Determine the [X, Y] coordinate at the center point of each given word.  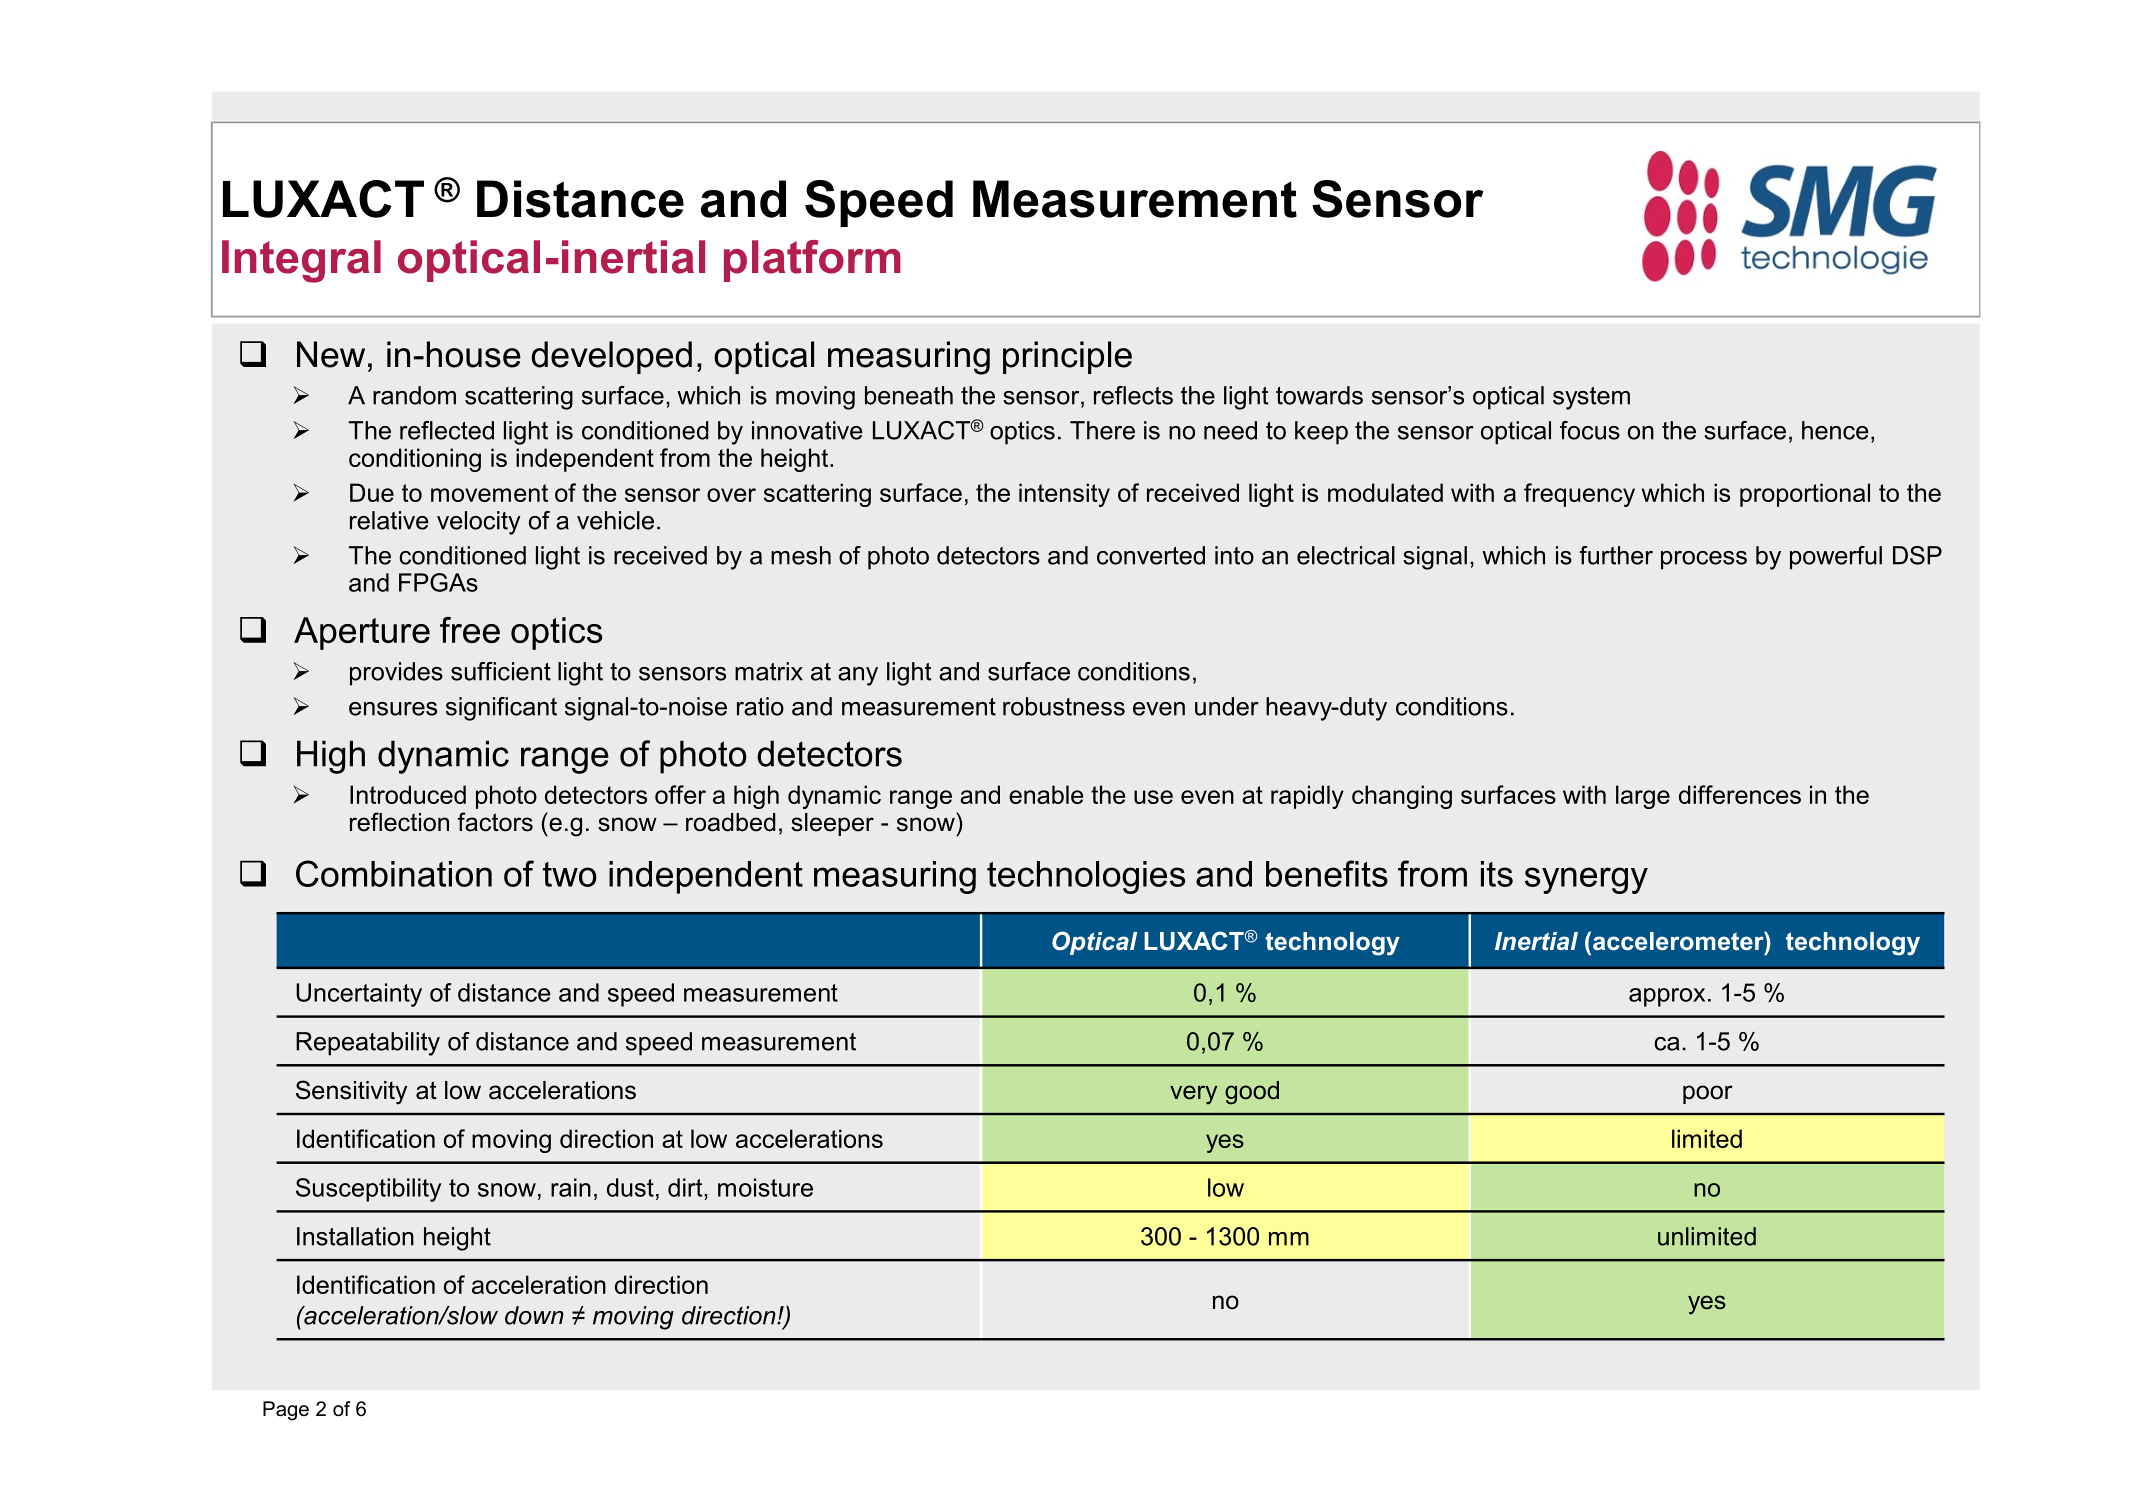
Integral [301, 261]
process [1704, 560]
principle [1067, 357]
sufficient [501, 671]
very [1193, 1095]
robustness [1064, 706]
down [534, 1315]
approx [1667, 997]
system [1591, 398]
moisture [765, 1187]
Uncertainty [359, 995]
